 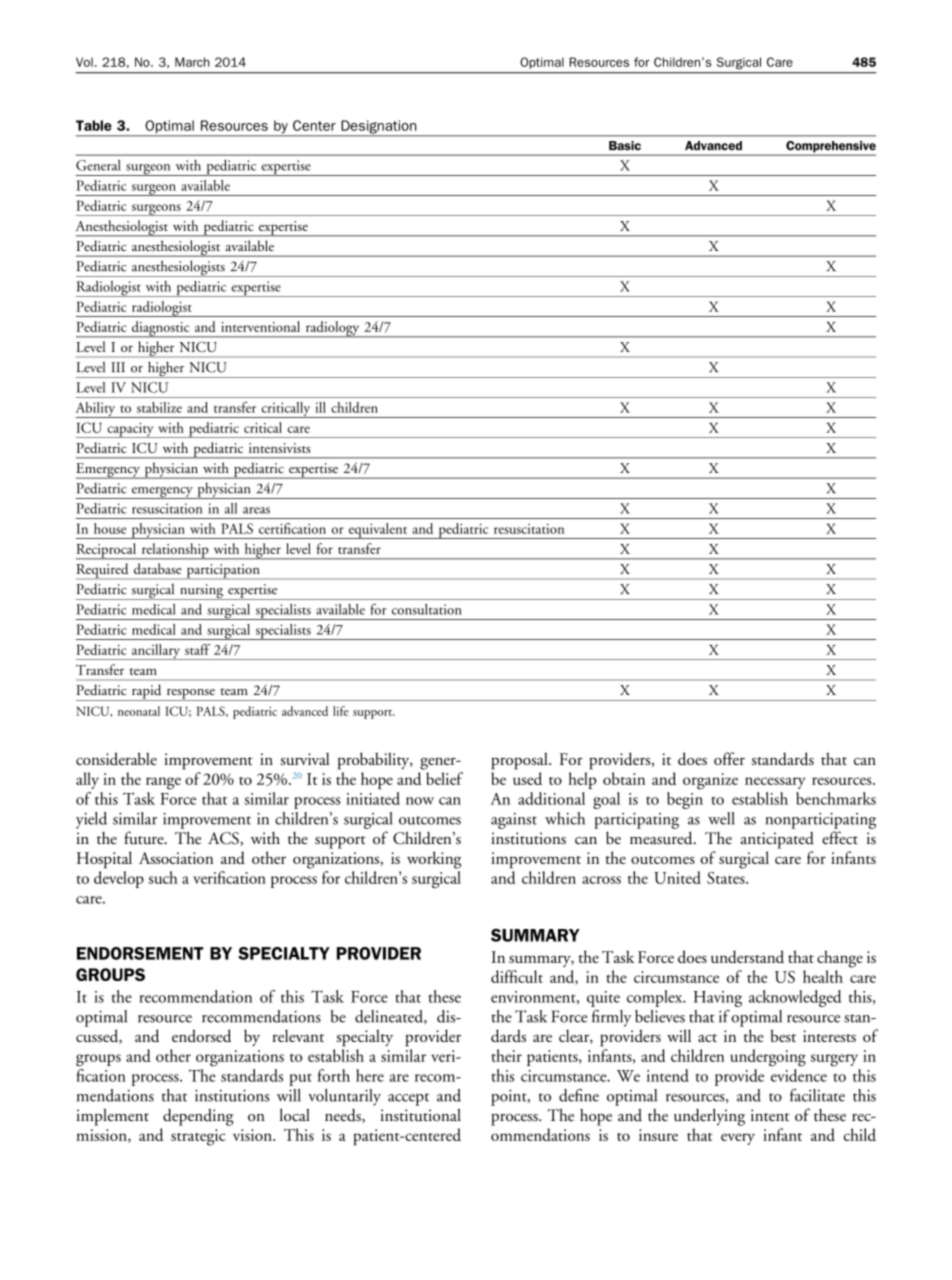 What do you see at coordinates (379, 128) in the screenshot?
I see `Designation` at bounding box center [379, 128].
